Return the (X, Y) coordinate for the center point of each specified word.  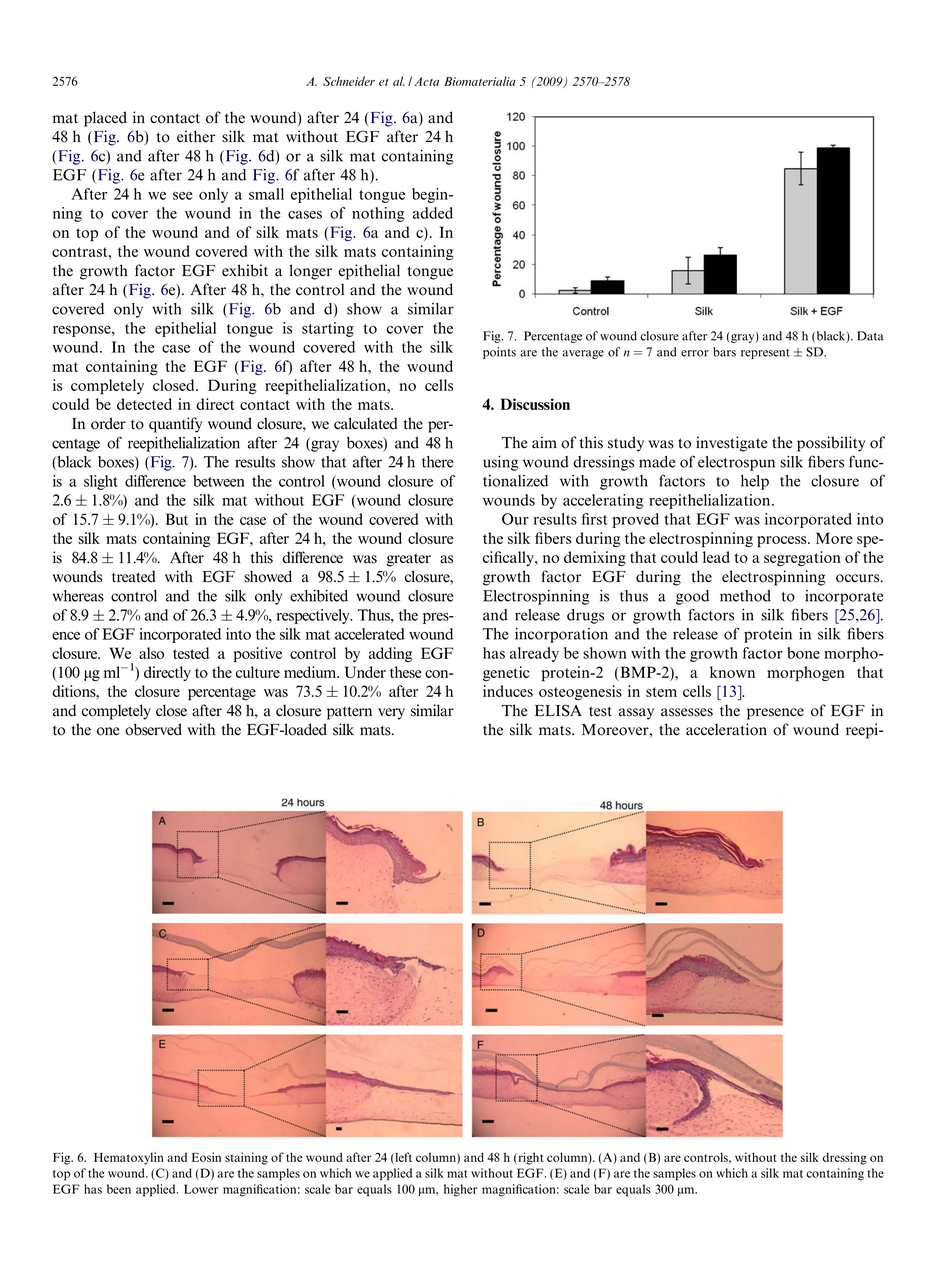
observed (153, 729)
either (196, 136)
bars (724, 352)
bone (803, 653)
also (151, 653)
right (530, 1158)
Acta (426, 81)
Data (870, 336)
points (499, 353)
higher (460, 1190)
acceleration (726, 729)
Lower (201, 1189)
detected (144, 404)
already (534, 654)
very (391, 714)
